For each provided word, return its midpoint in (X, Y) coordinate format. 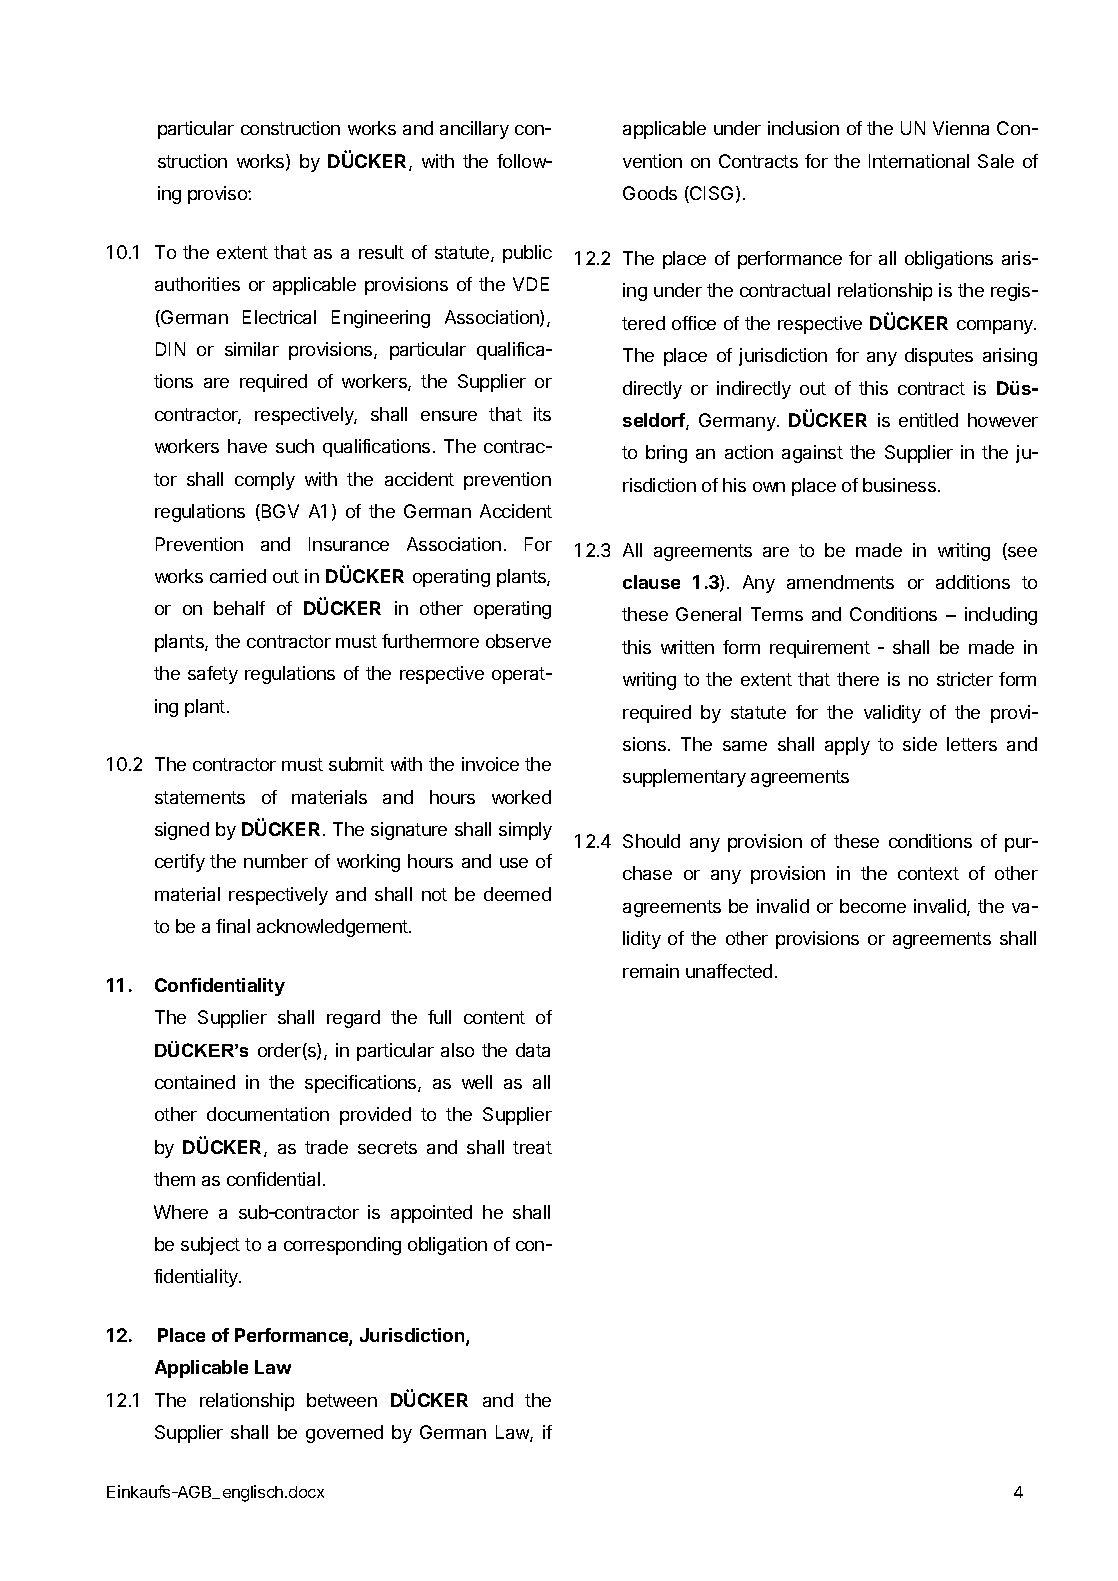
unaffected (729, 971)
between (342, 1400)
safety (213, 675)
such (295, 446)
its (542, 414)
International (919, 161)
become (873, 906)
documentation (268, 1114)
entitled (928, 420)
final (233, 926)
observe (518, 641)
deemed (517, 894)
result (381, 252)
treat (532, 1147)
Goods (650, 193)
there (858, 679)
